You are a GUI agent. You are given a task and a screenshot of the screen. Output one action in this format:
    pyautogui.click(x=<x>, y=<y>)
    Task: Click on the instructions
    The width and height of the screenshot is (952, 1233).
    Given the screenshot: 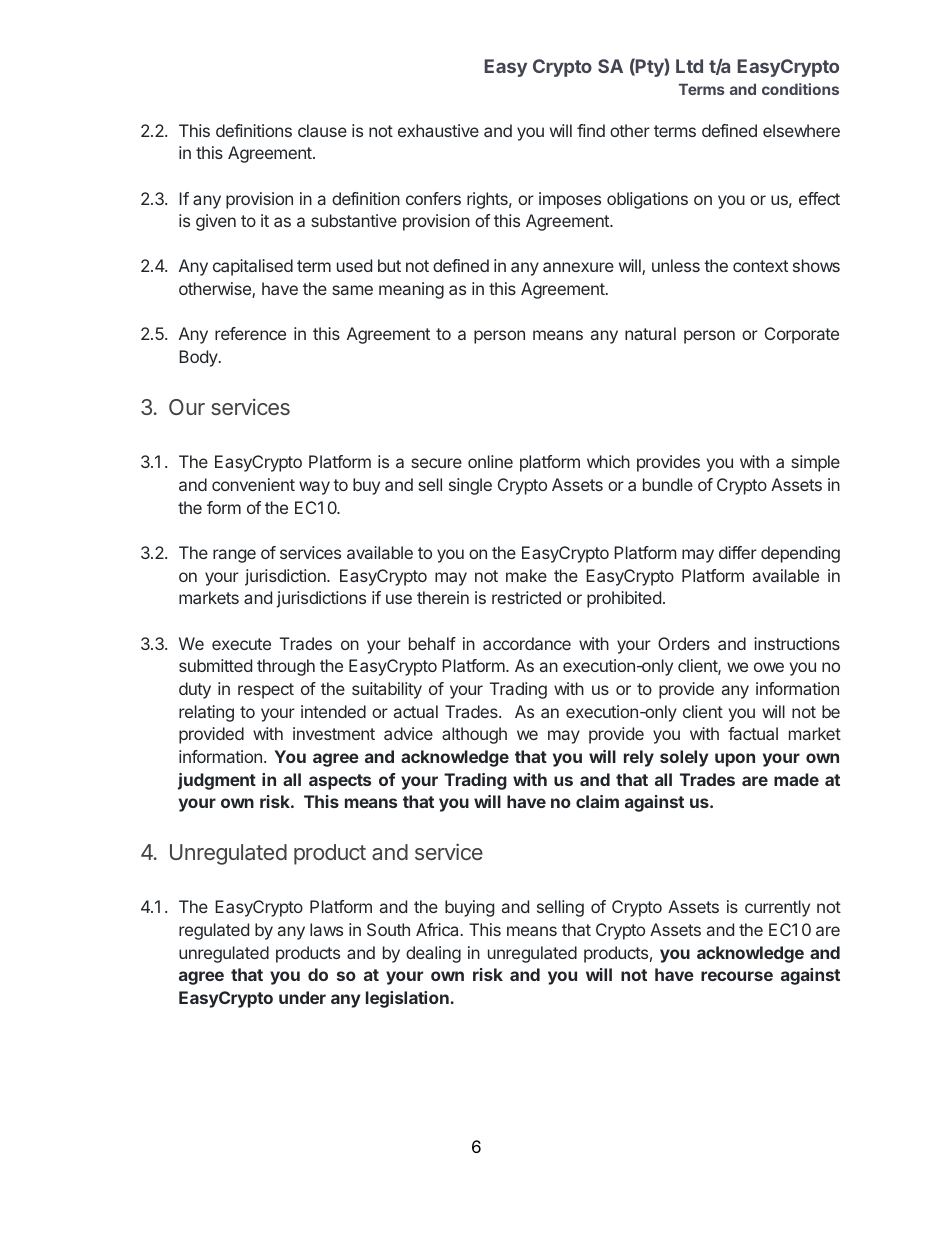 What is the action you would take?
    pyautogui.click(x=797, y=643)
